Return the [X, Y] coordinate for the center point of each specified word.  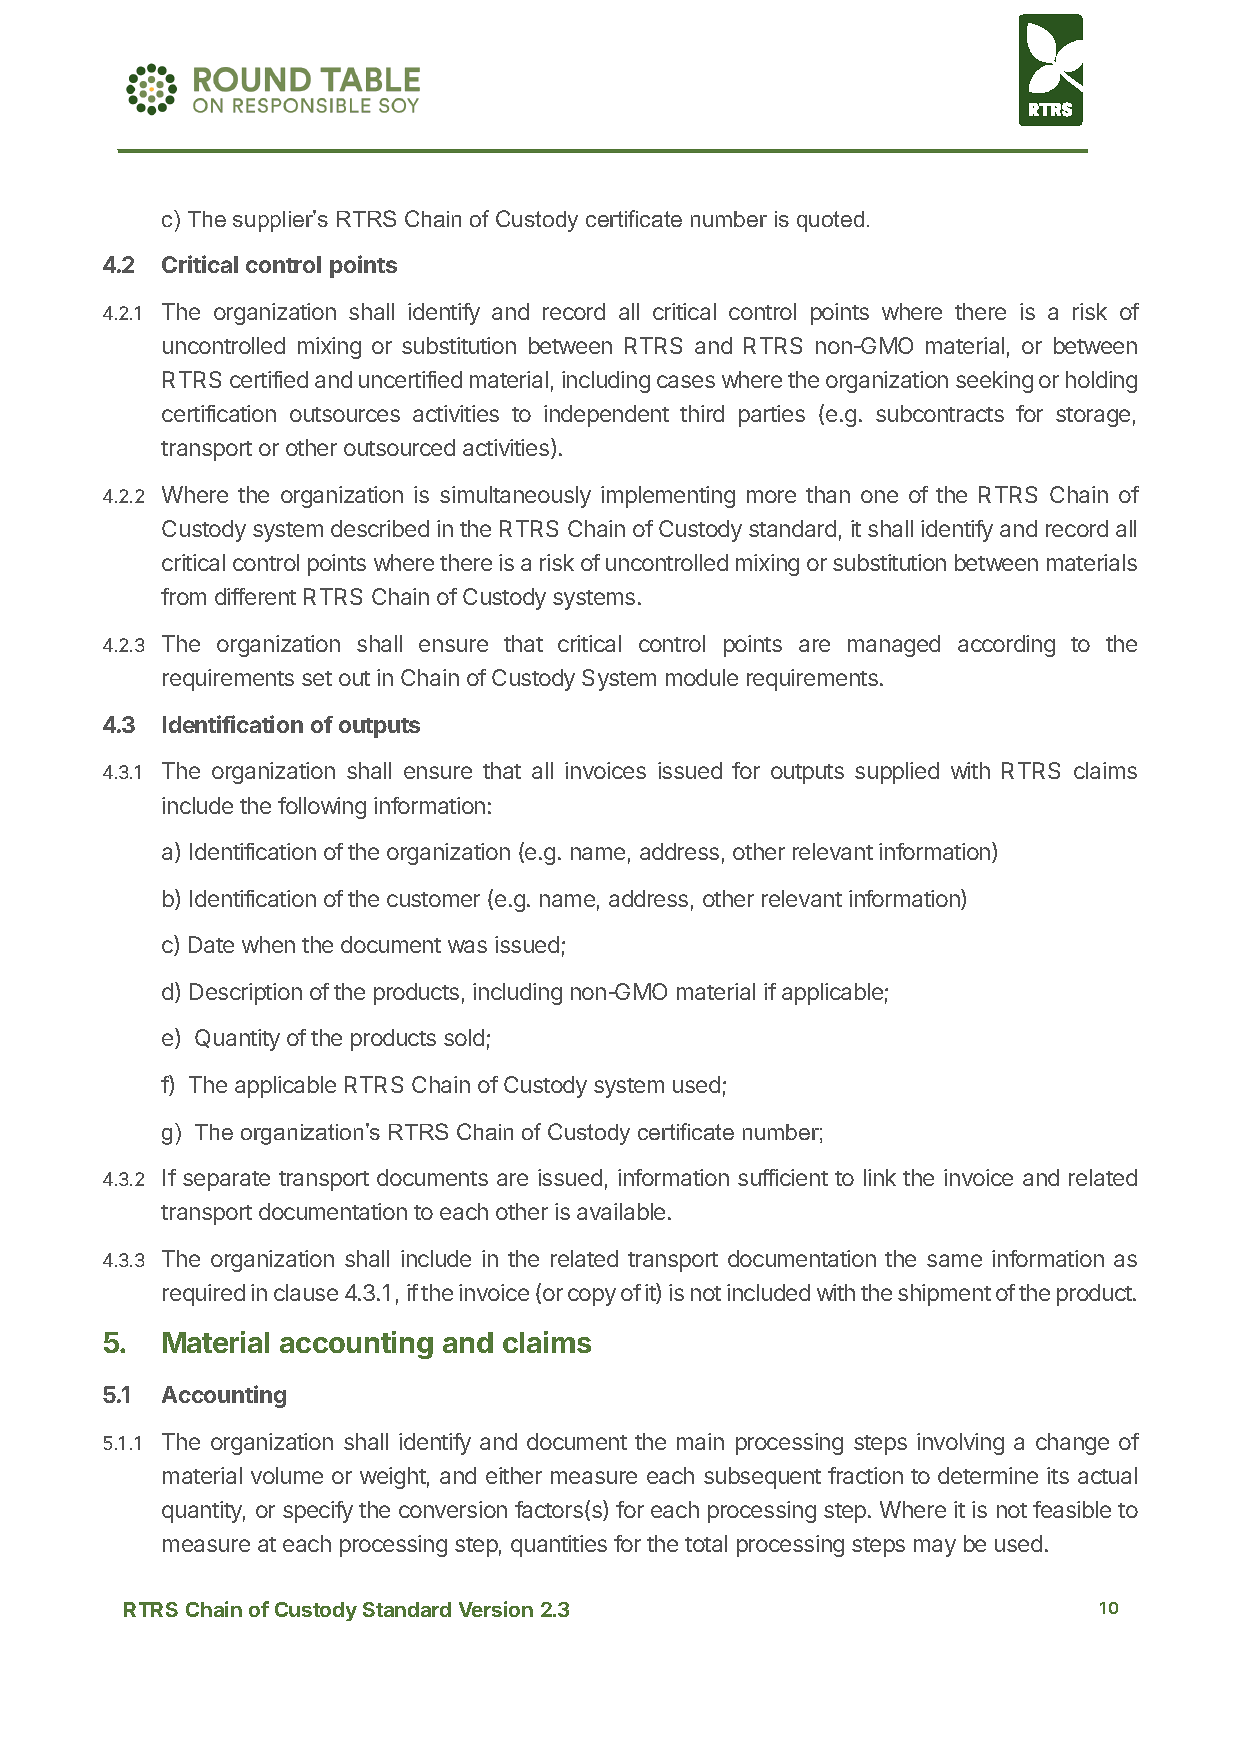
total [706, 1543]
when [268, 944]
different [255, 596]
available [621, 1211]
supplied [897, 773]
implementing [668, 497]
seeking [994, 382]
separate [226, 1181]
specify [318, 1512]
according [1006, 646]
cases [686, 381]
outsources [345, 414]
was [467, 946]
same [954, 1260]
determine [988, 1475]
